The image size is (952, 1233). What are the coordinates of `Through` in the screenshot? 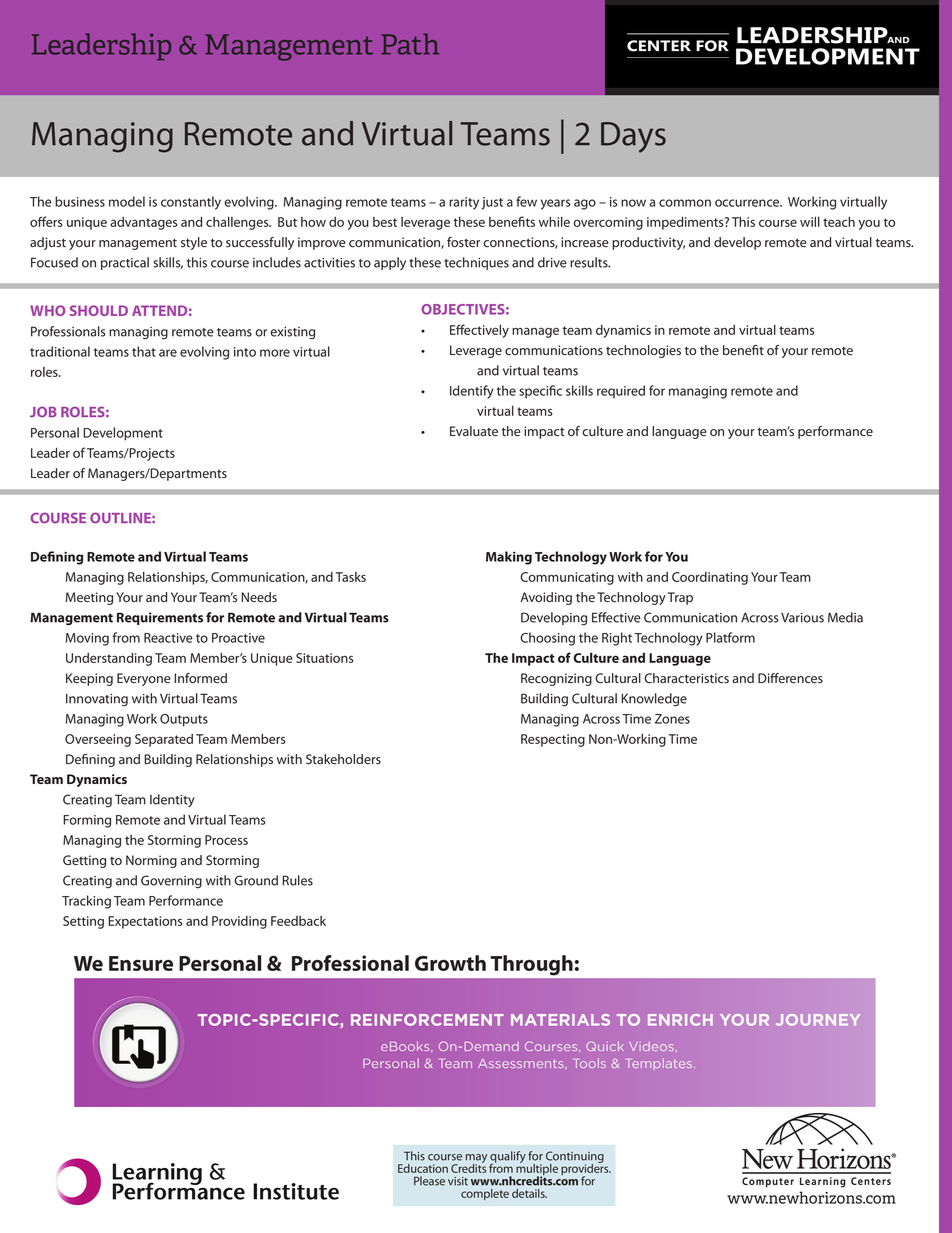 It's located at (532, 965).
